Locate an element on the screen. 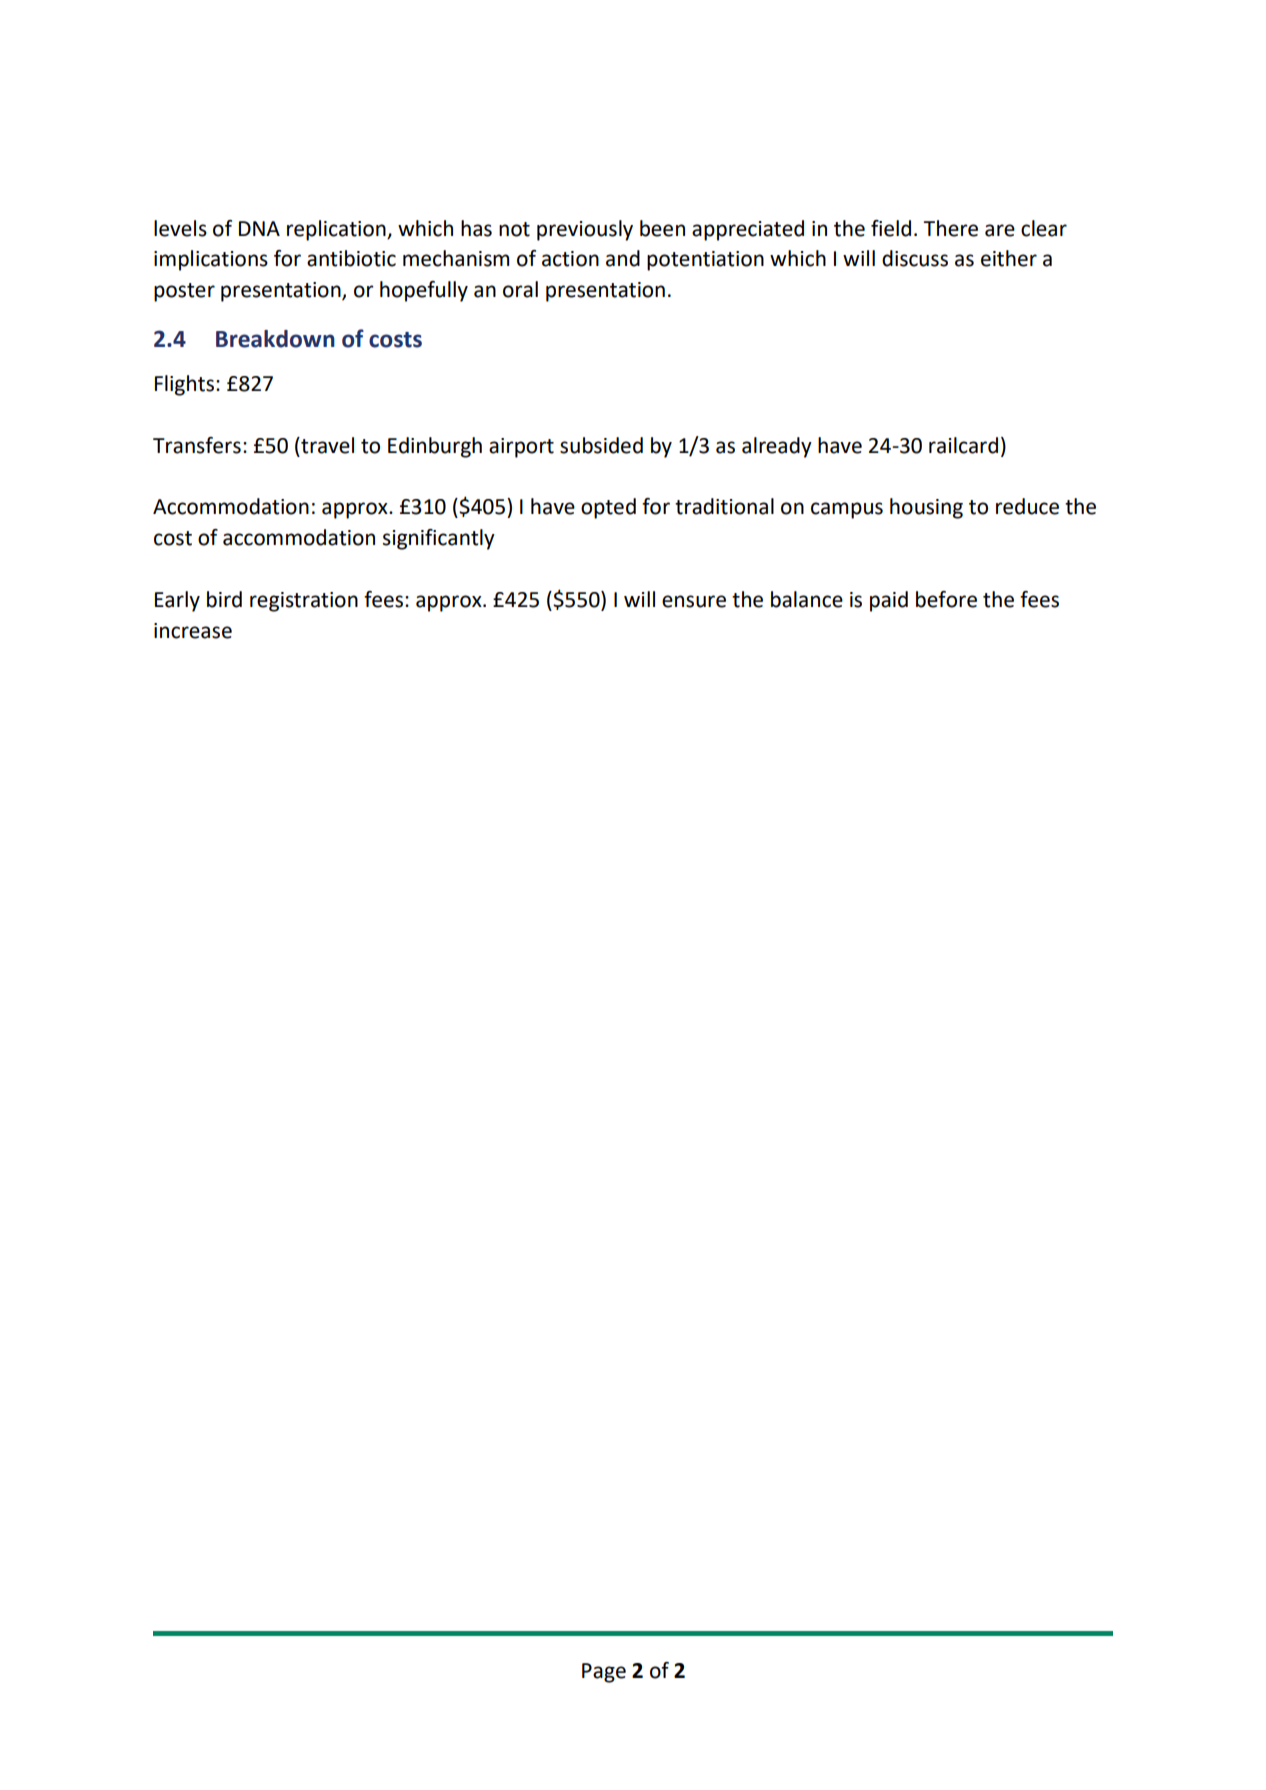 This screenshot has width=1266, height=1790. and is located at coordinates (623, 258).
